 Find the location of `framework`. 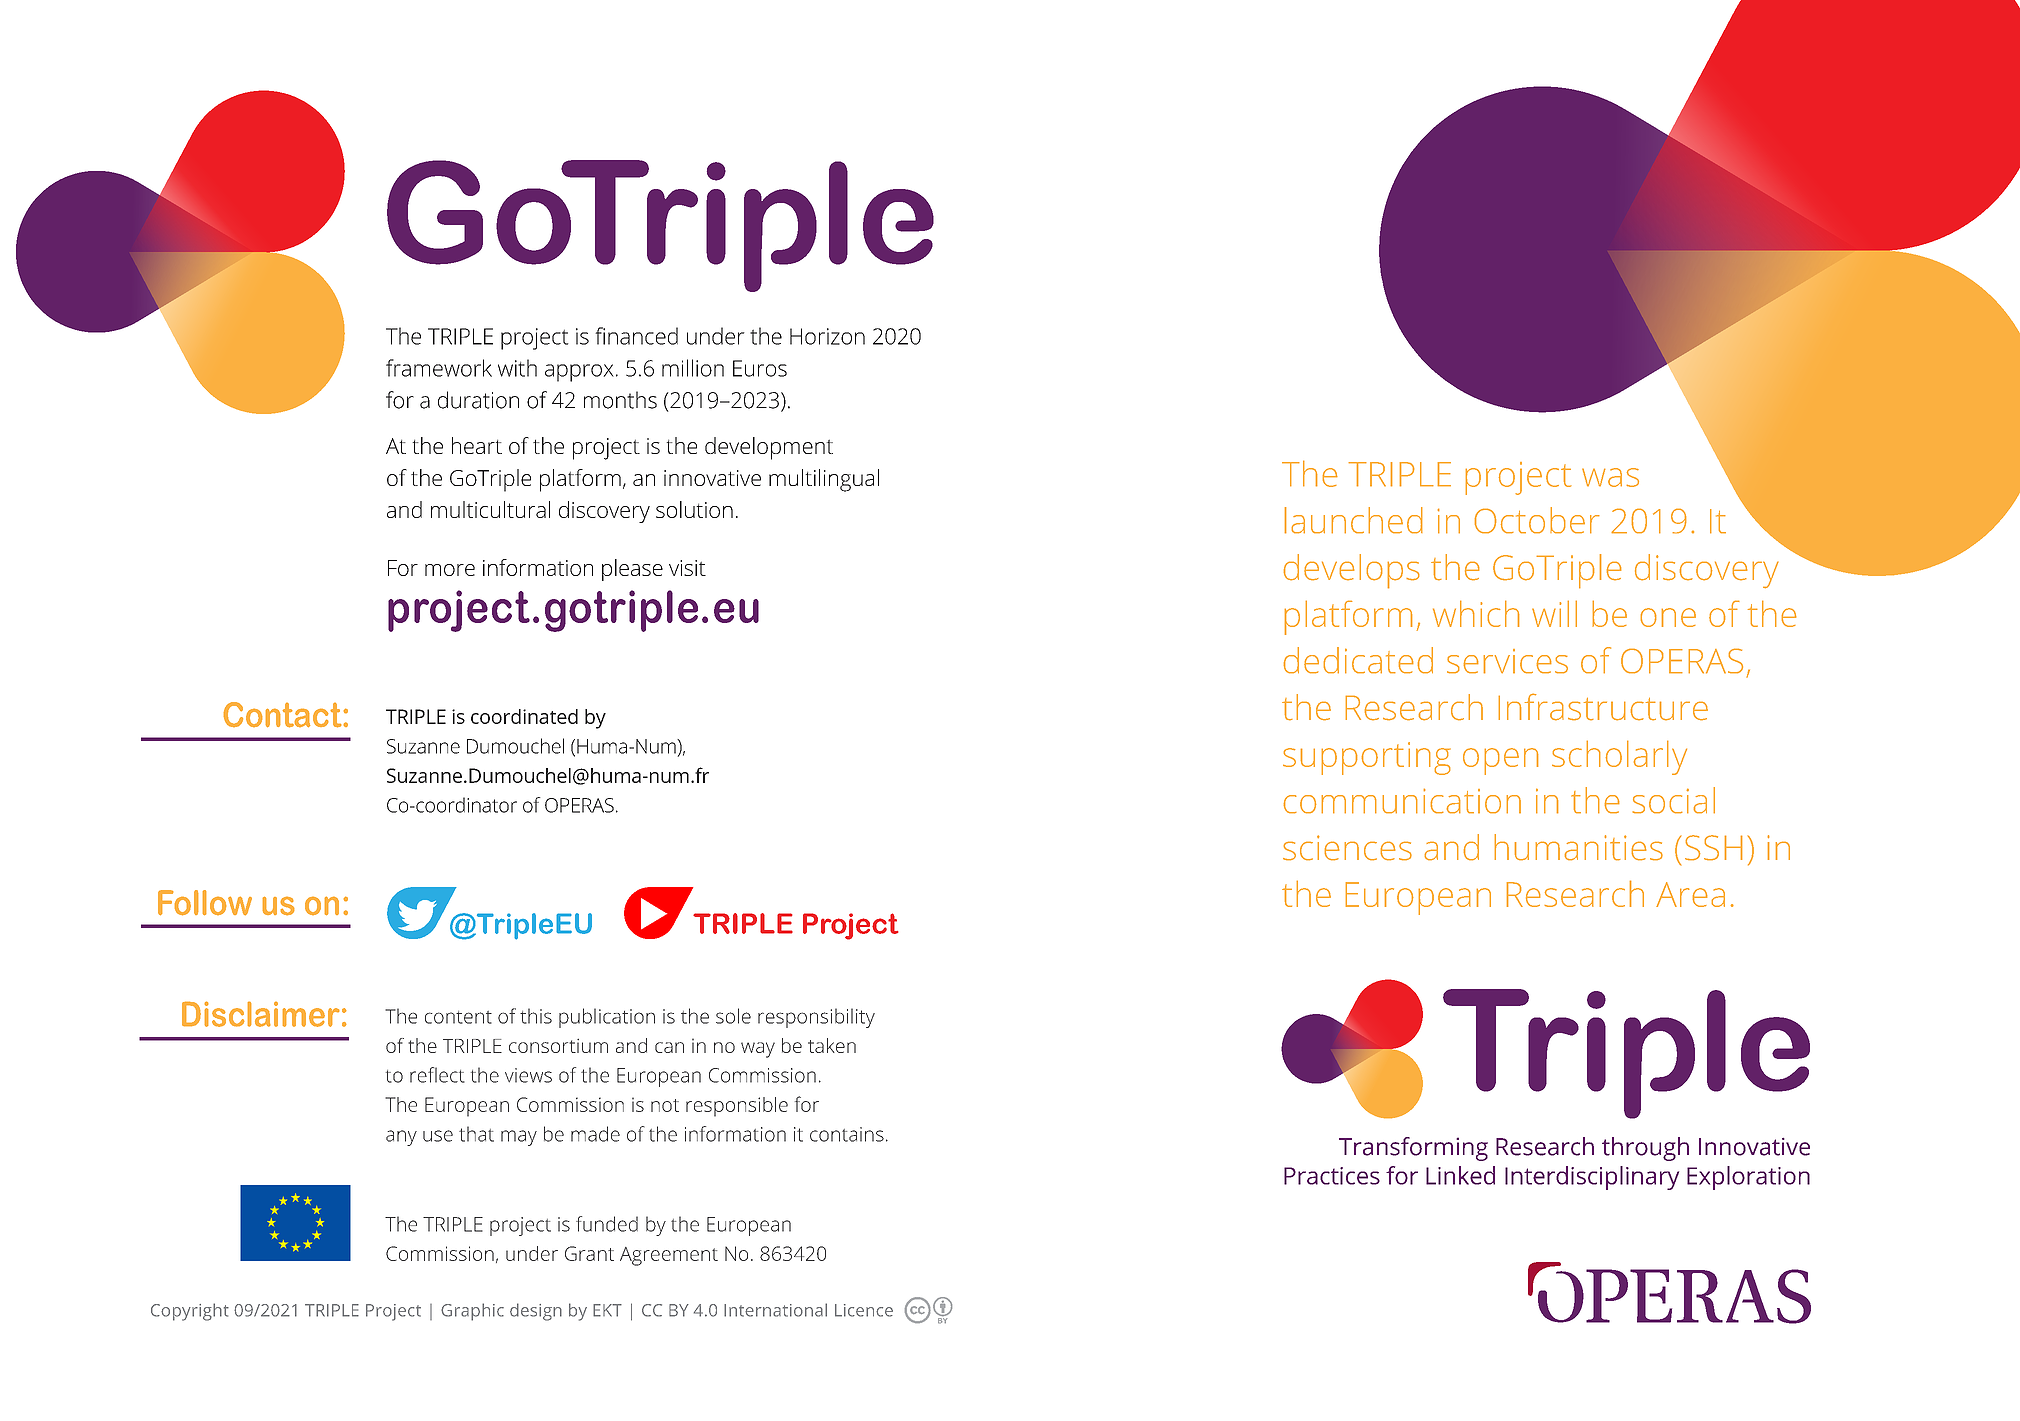

framework is located at coordinates (439, 368).
